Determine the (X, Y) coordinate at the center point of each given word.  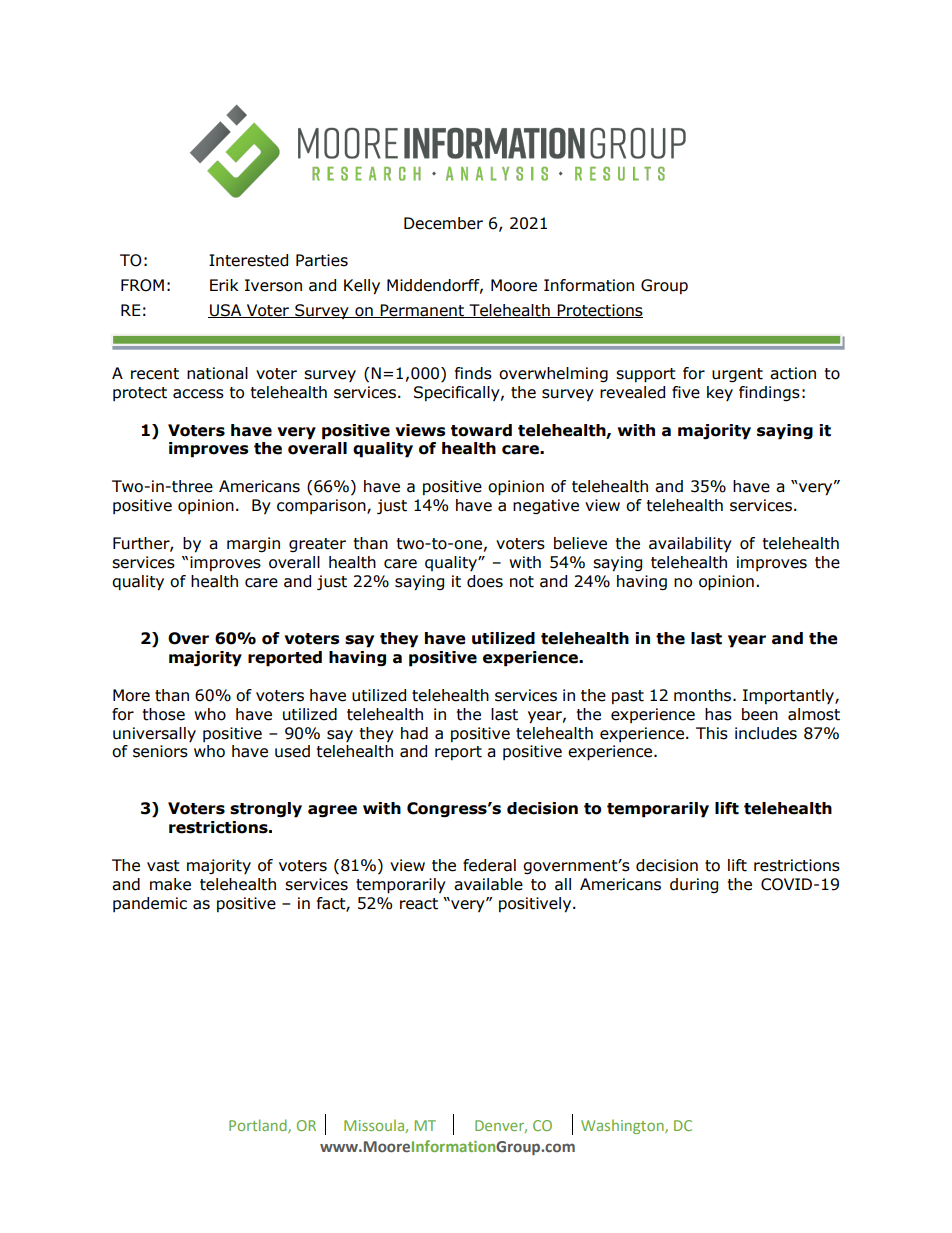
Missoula (375, 1126)
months (704, 695)
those (164, 714)
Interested (248, 260)
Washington (623, 1126)
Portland (259, 1126)
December (443, 223)
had (414, 733)
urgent (737, 375)
